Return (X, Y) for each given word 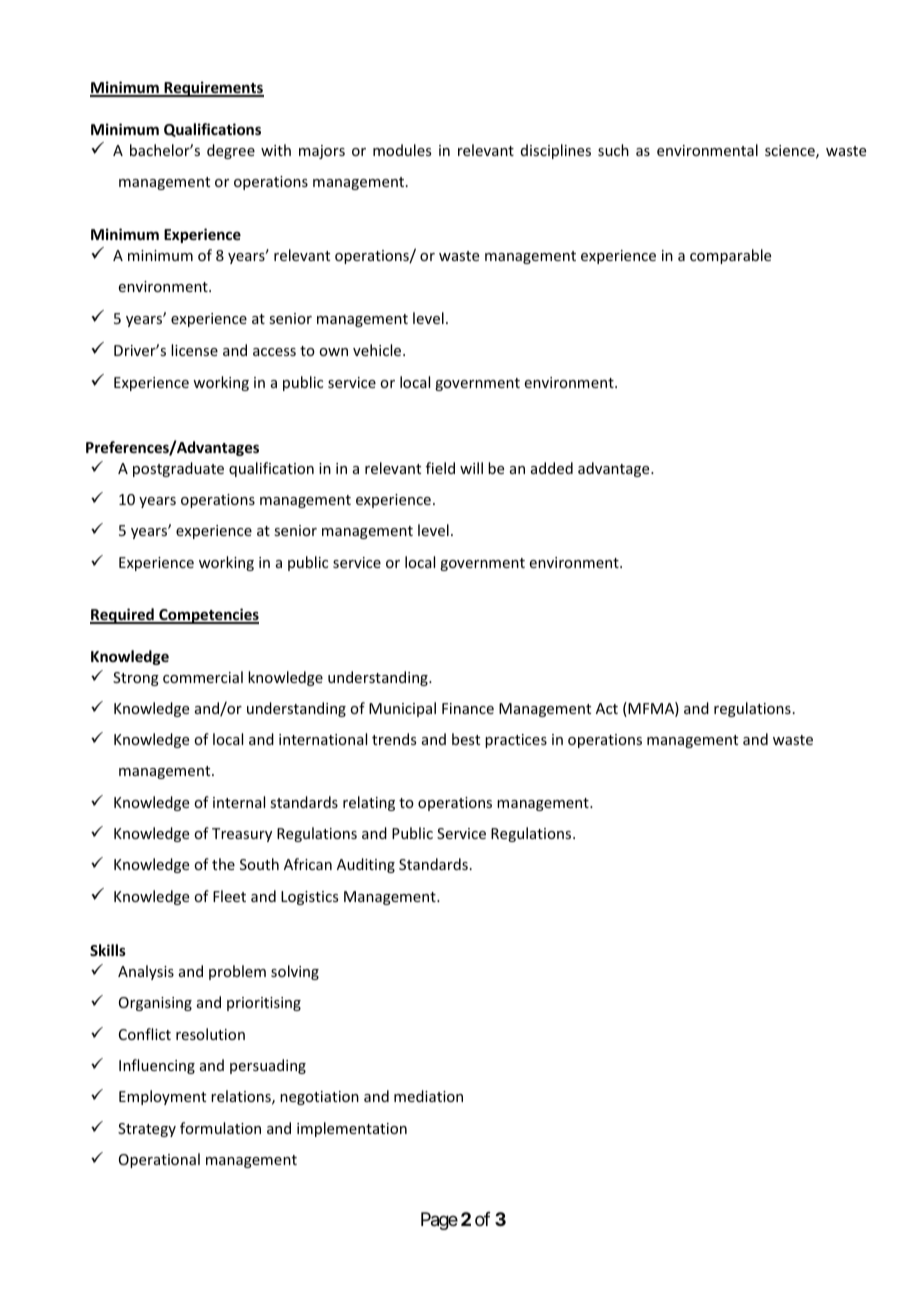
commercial (203, 677)
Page (439, 1221)
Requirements (213, 89)
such (613, 150)
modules (402, 150)
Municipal (402, 709)
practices (516, 741)
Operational (159, 1160)
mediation (428, 1096)
